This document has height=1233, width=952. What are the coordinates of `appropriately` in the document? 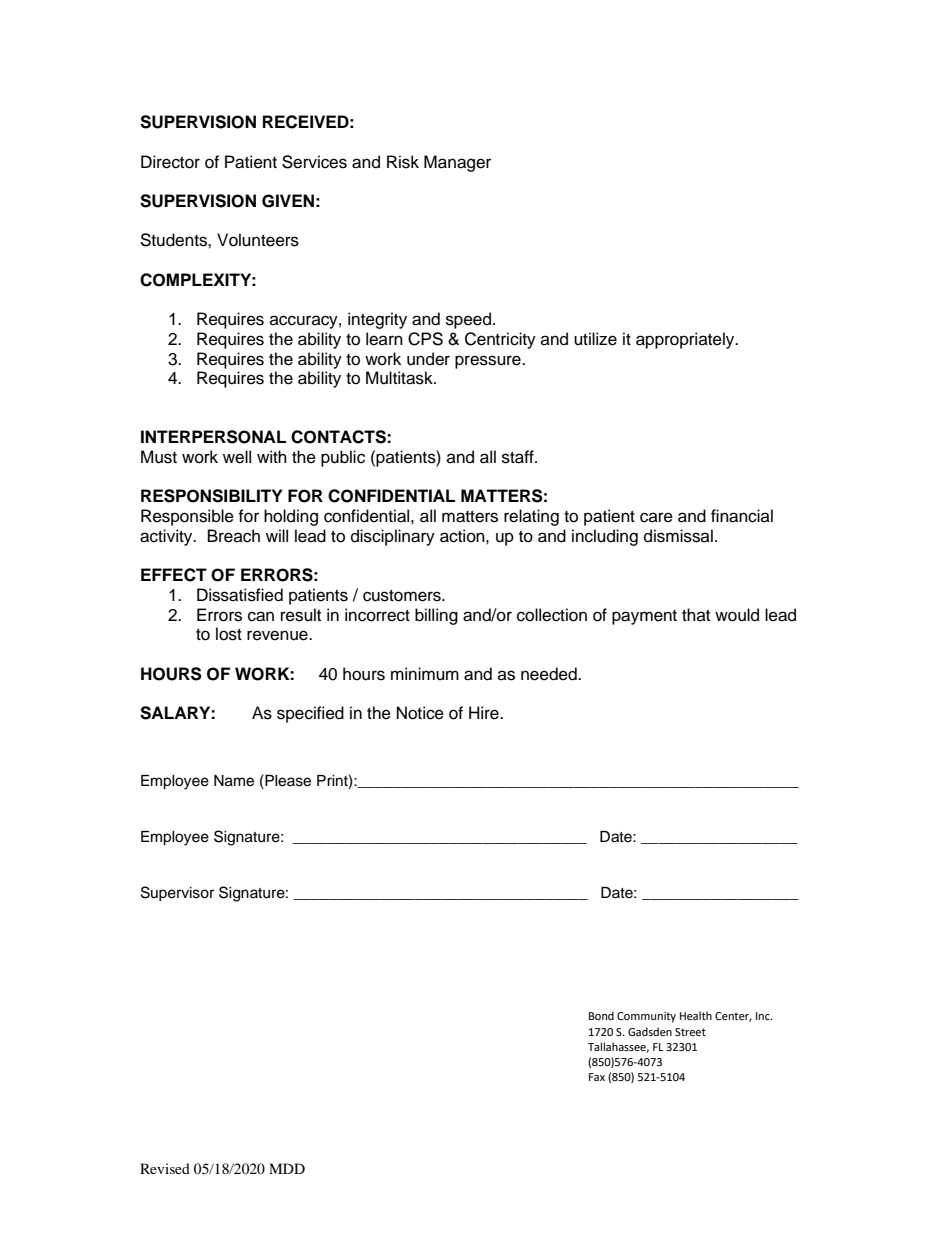 It's located at (686, 340).
